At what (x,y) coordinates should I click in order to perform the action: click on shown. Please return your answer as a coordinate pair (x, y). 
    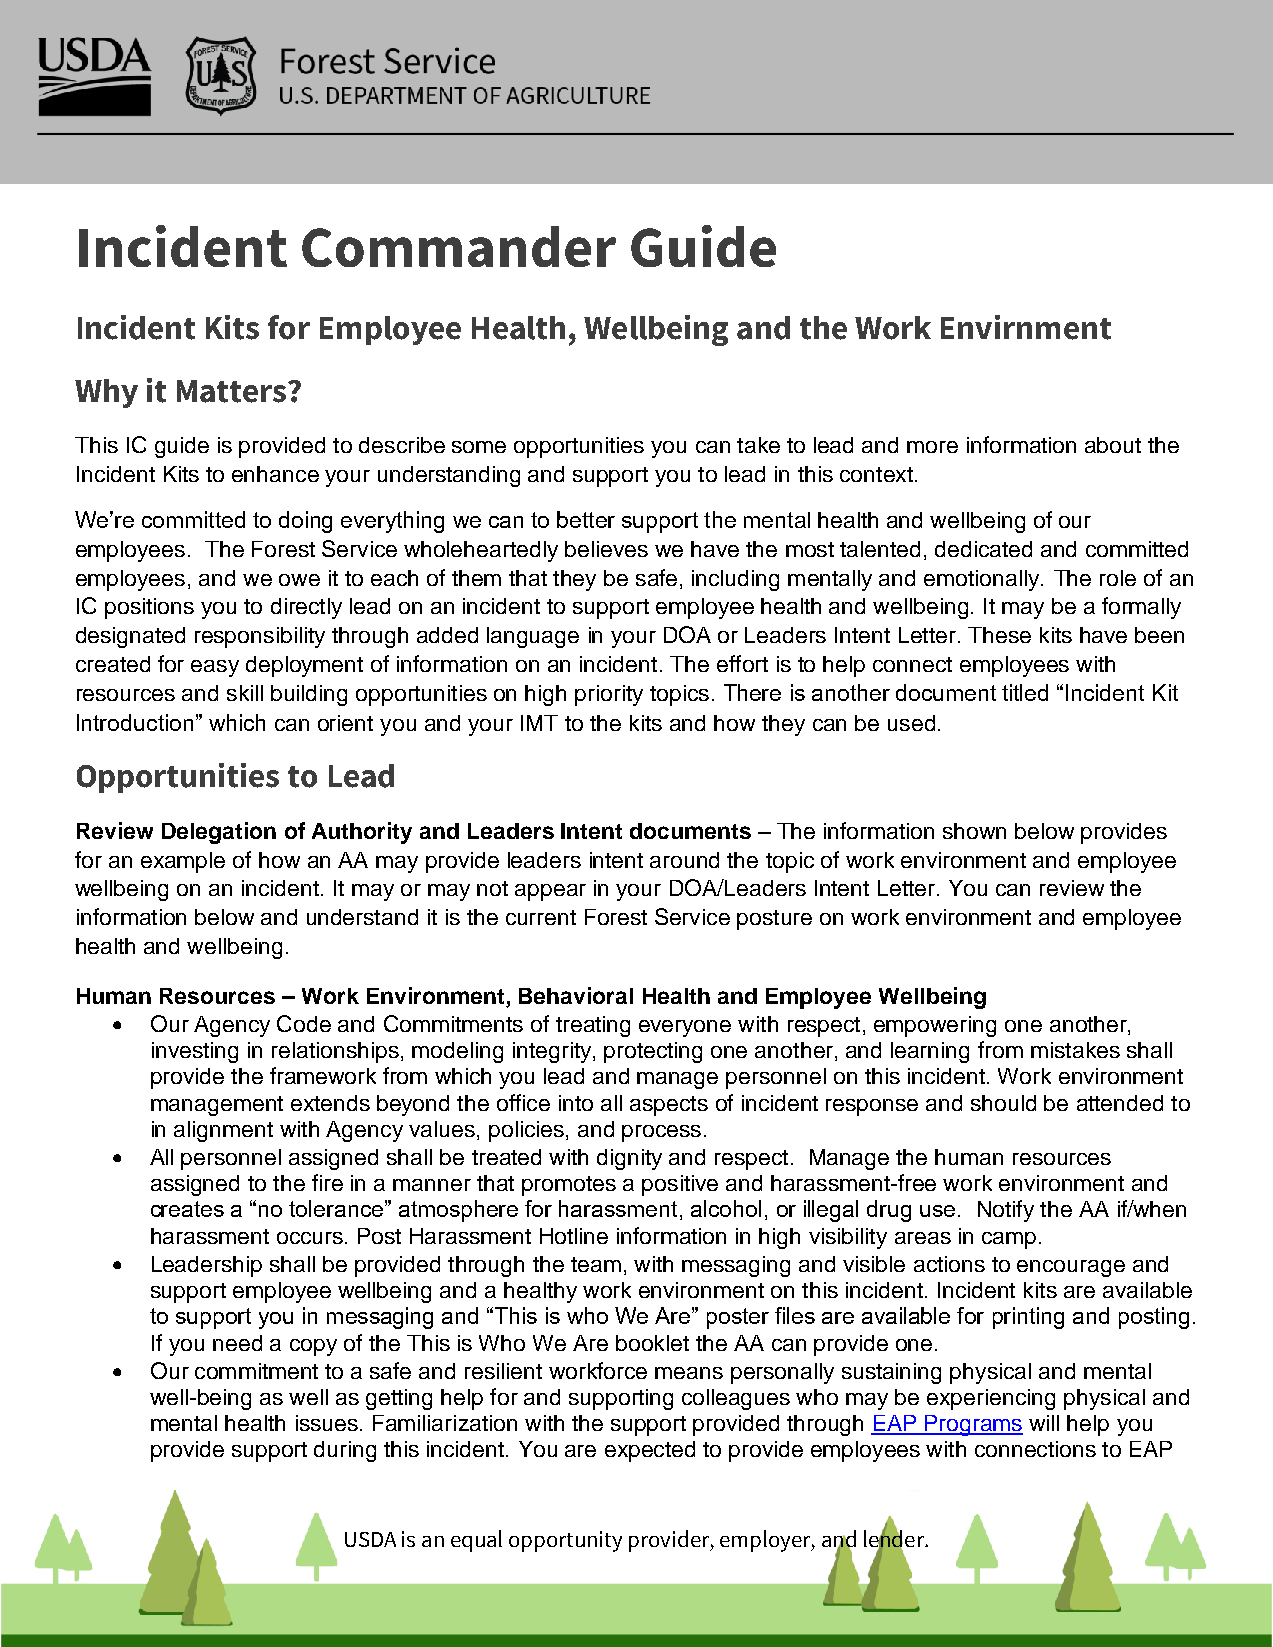
    Looking at the image, I should click on (974, 831).
